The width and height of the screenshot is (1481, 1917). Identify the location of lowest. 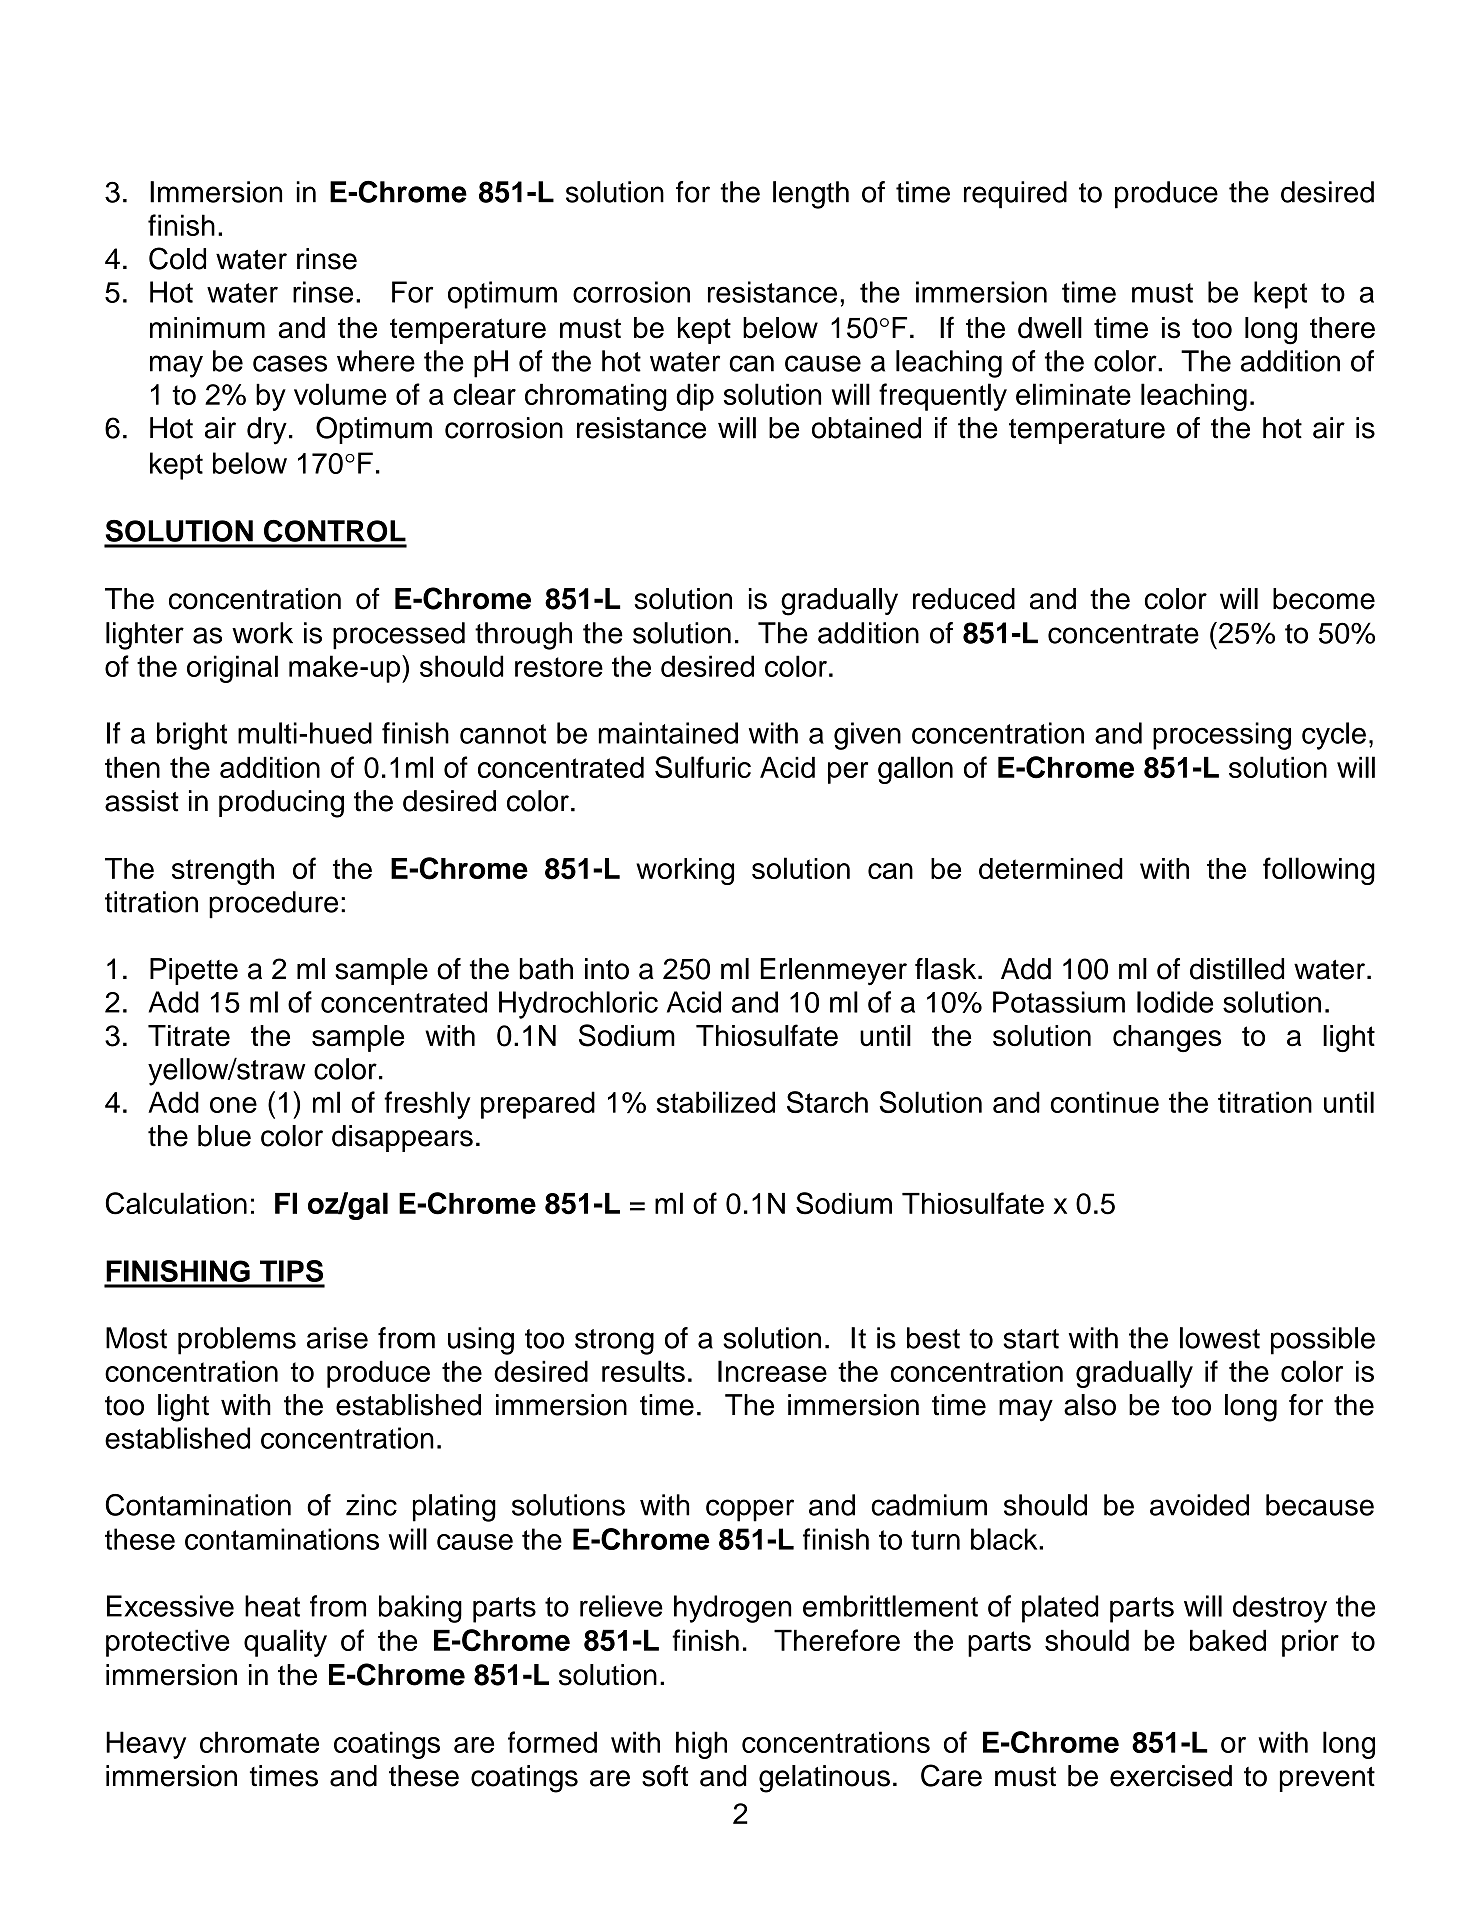
(1220, 1338).
